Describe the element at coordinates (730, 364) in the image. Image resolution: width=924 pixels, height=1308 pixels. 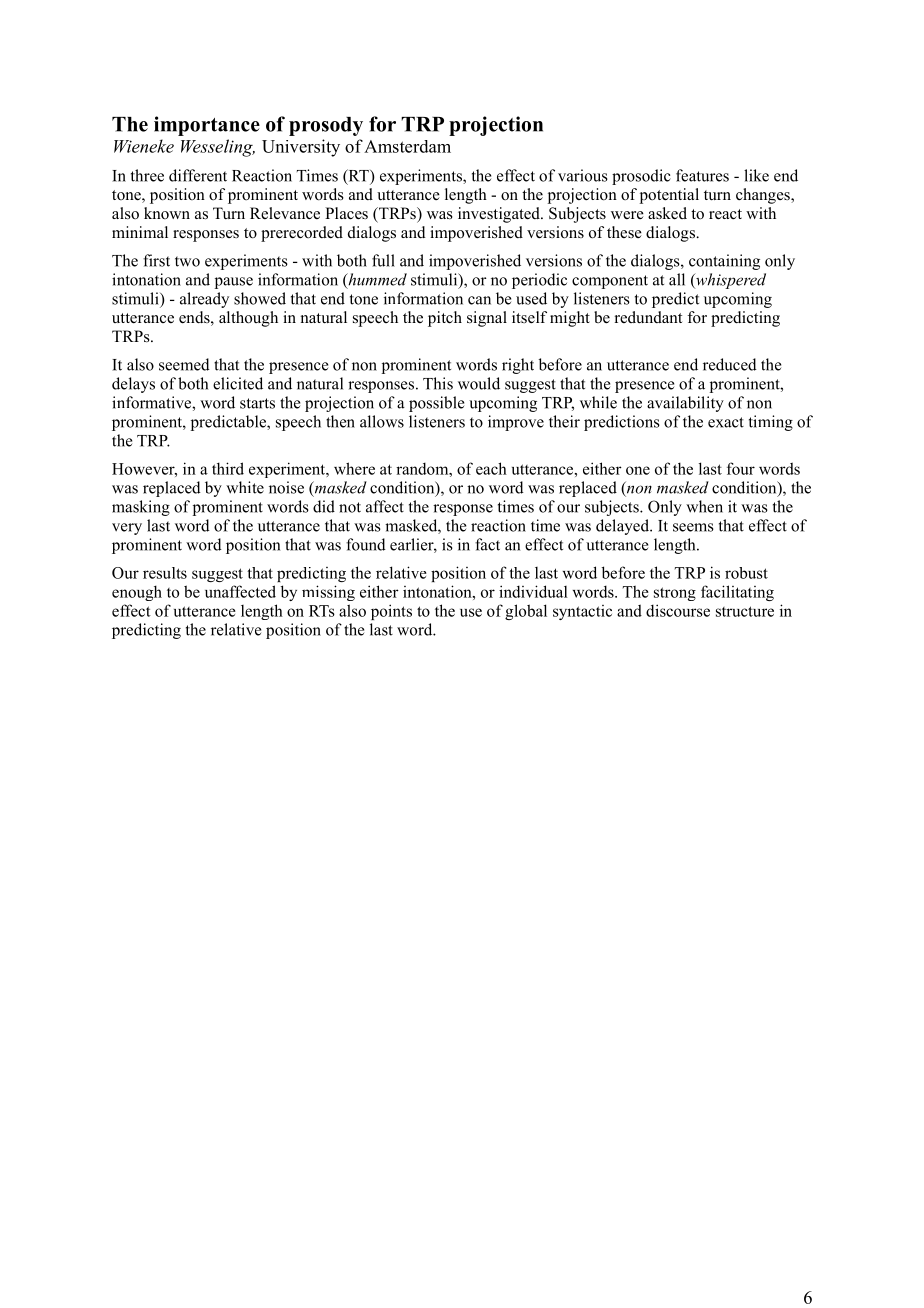
I see `reduced` at that location.
